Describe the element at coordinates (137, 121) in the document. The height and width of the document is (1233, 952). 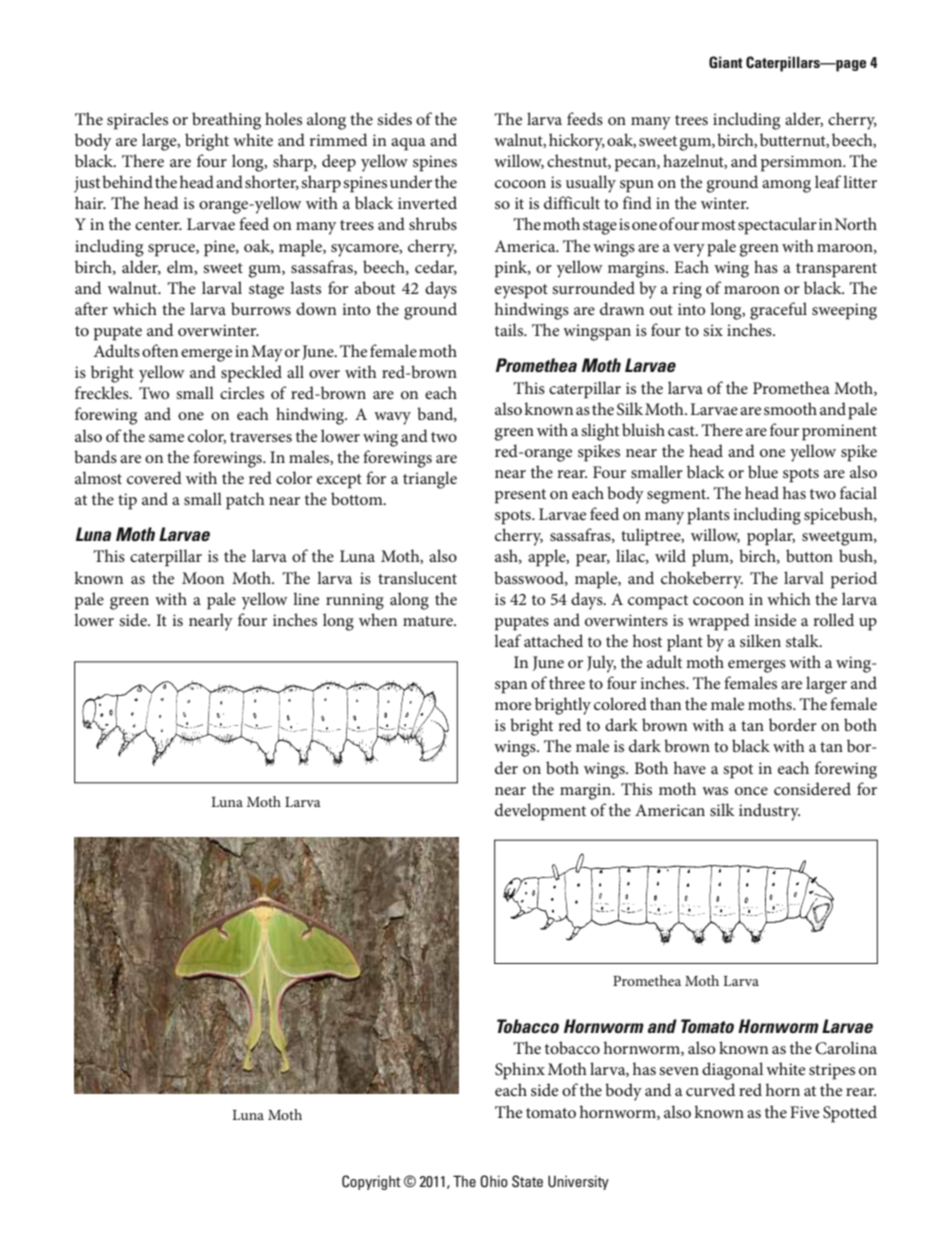
I see `spiracles` at that location.
